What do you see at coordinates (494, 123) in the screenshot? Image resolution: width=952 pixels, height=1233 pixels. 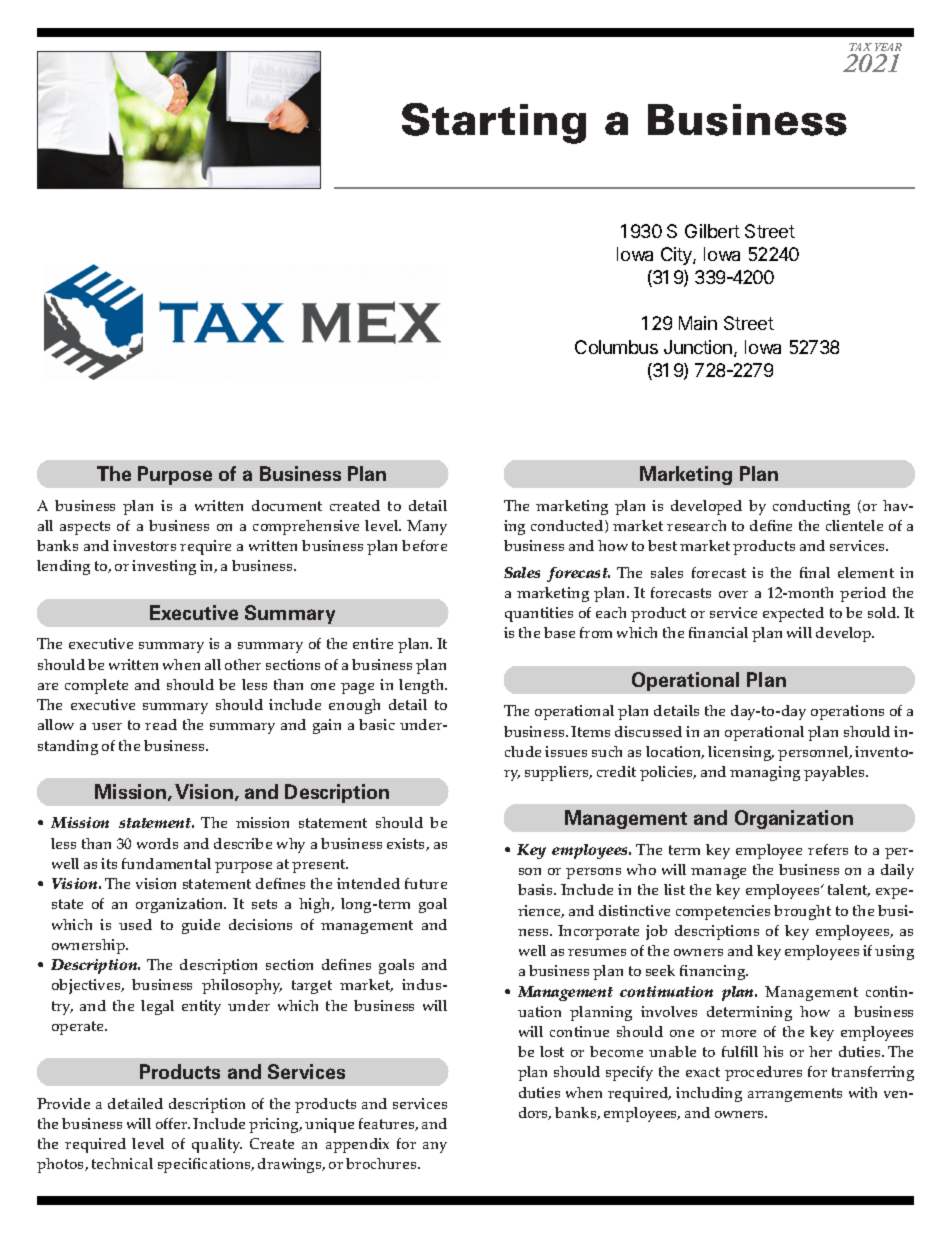 I see `Starting` at bounding box center [494, 123].
